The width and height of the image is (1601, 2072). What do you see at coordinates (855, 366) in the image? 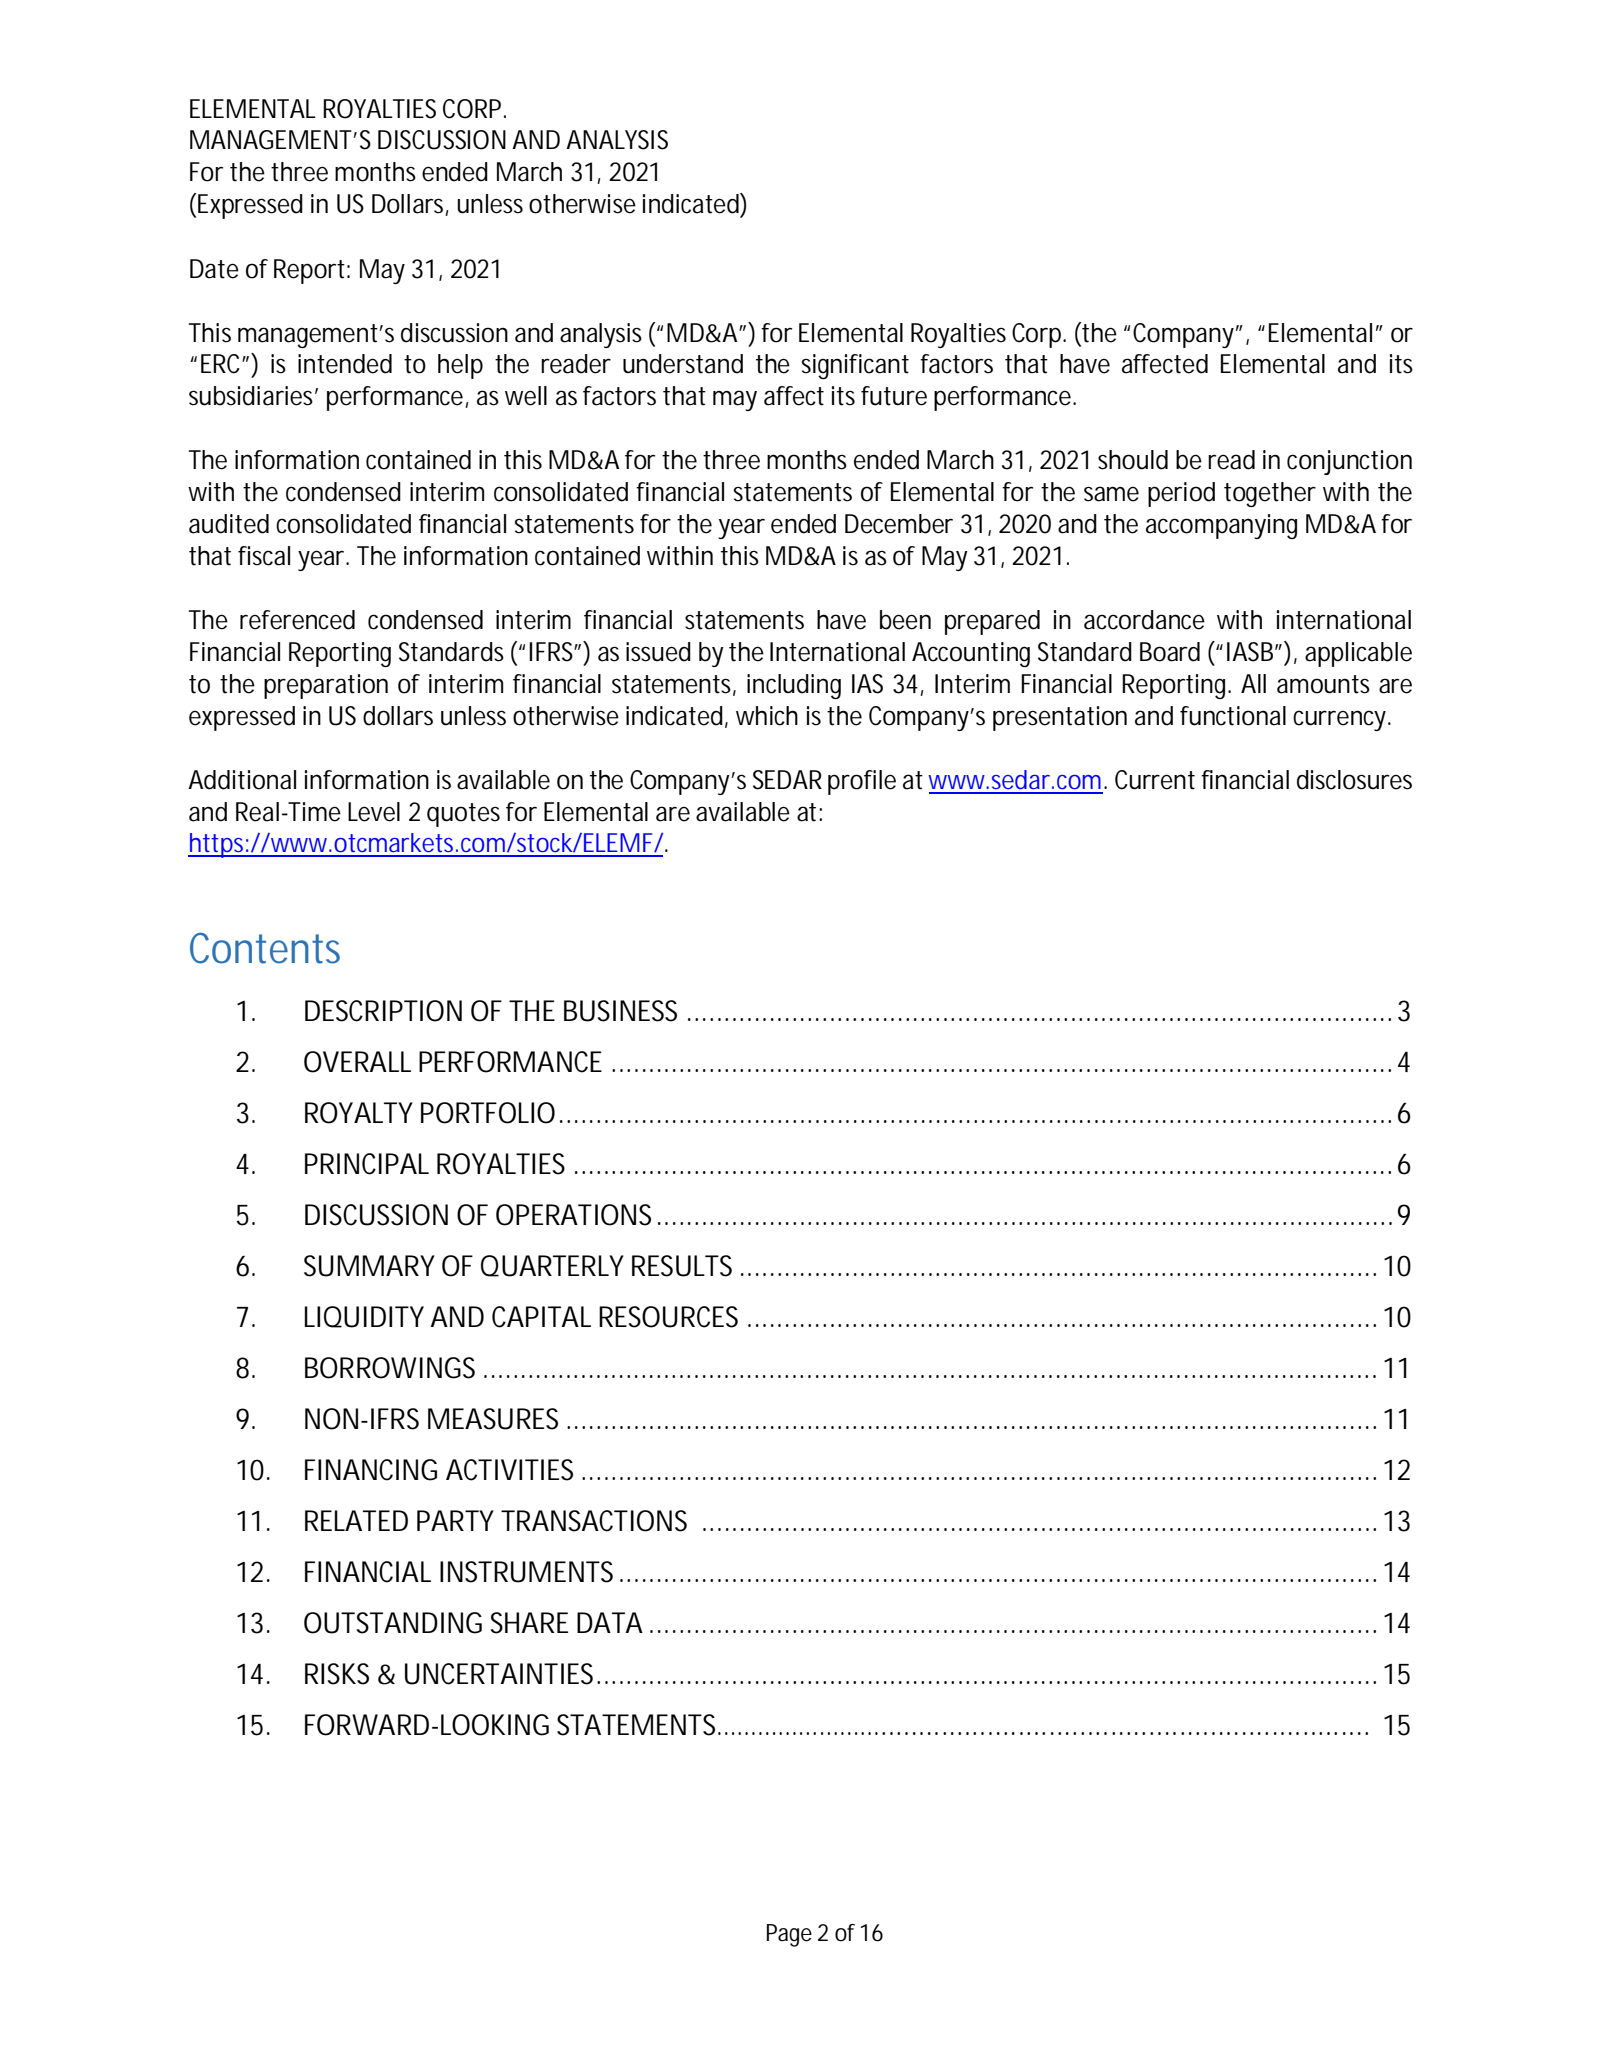
I see `significant` at bounding box center [855, 366].
